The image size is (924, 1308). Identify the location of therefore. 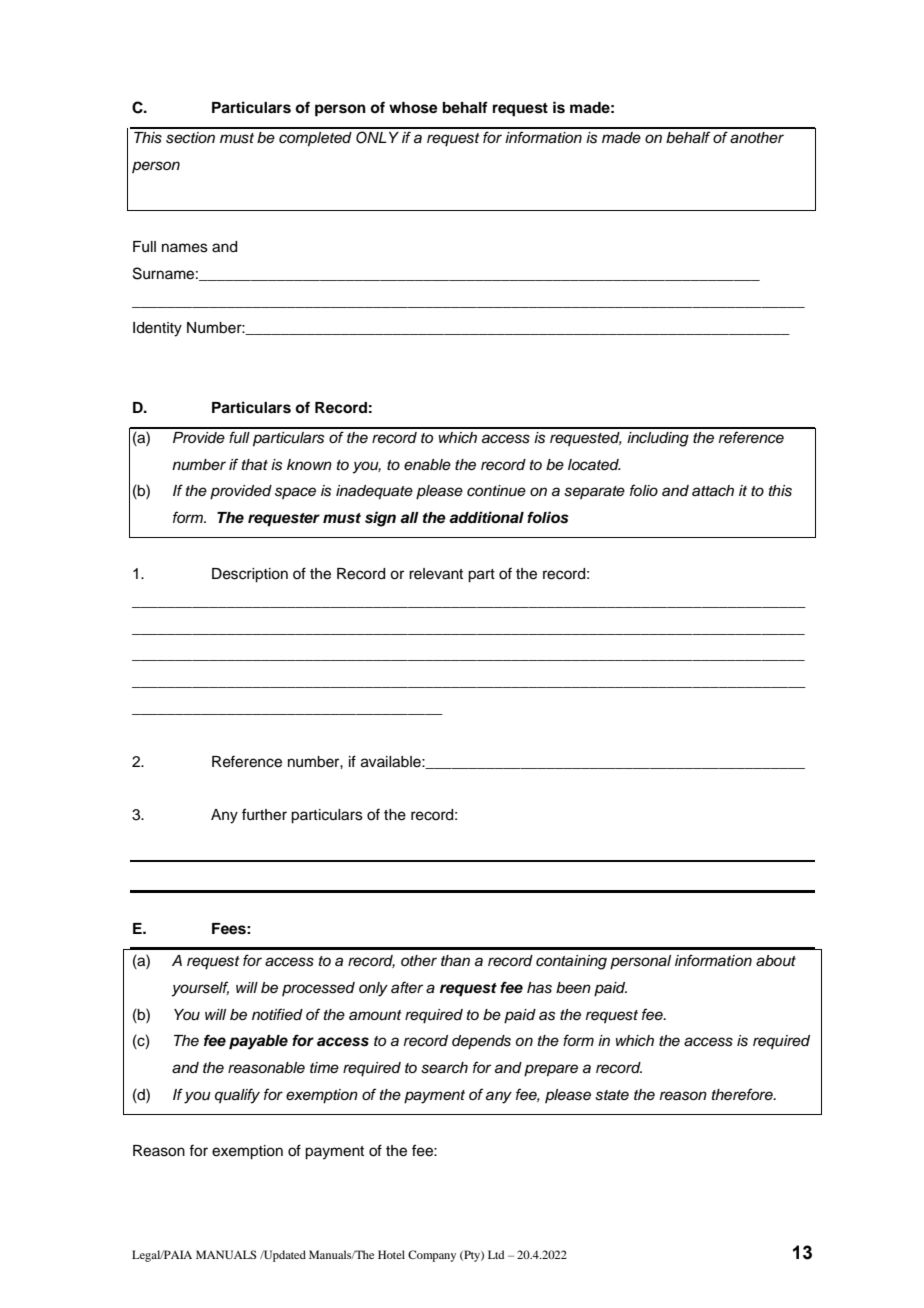
(743, 1094).
